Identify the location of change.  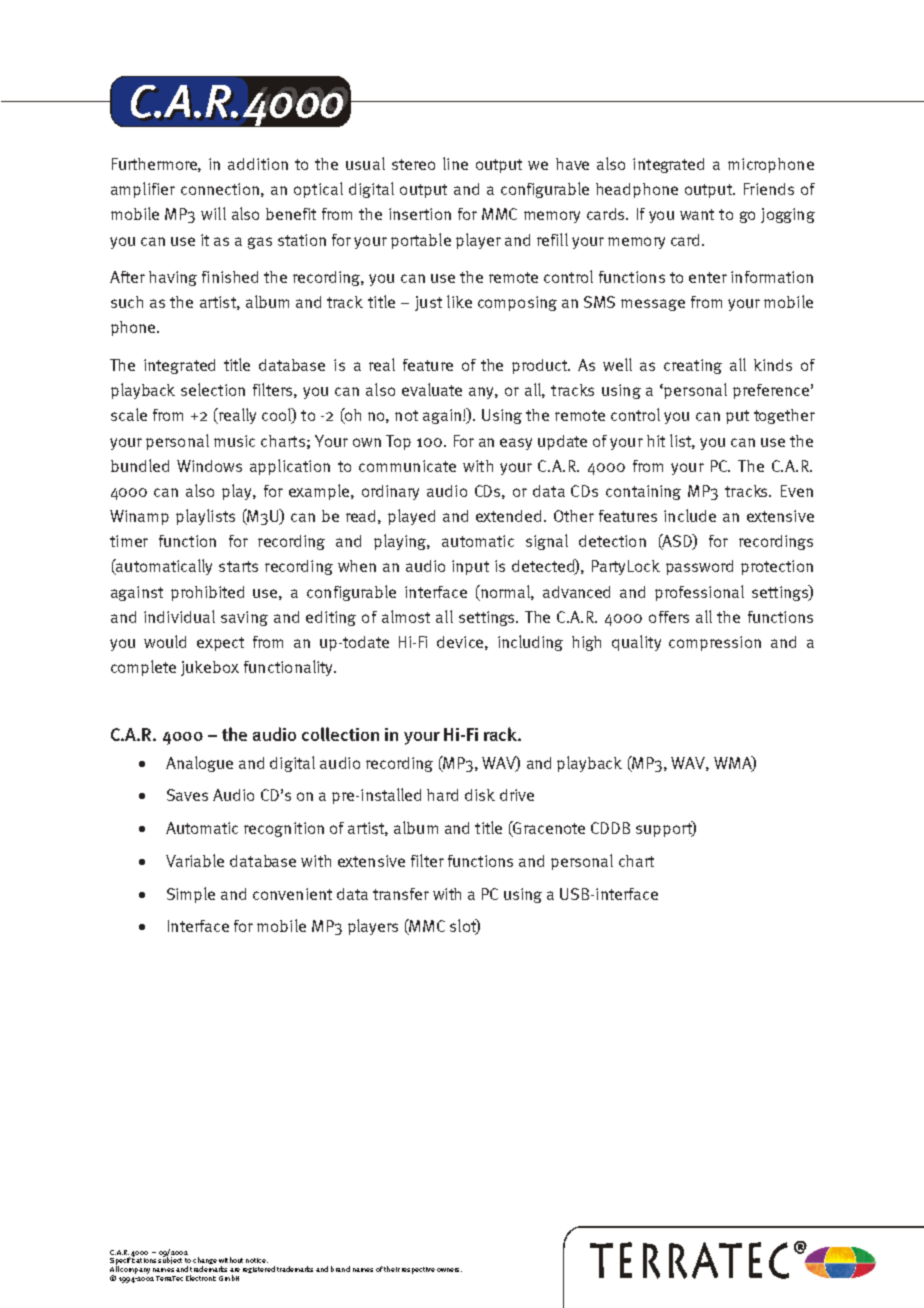
(205, 1262).
